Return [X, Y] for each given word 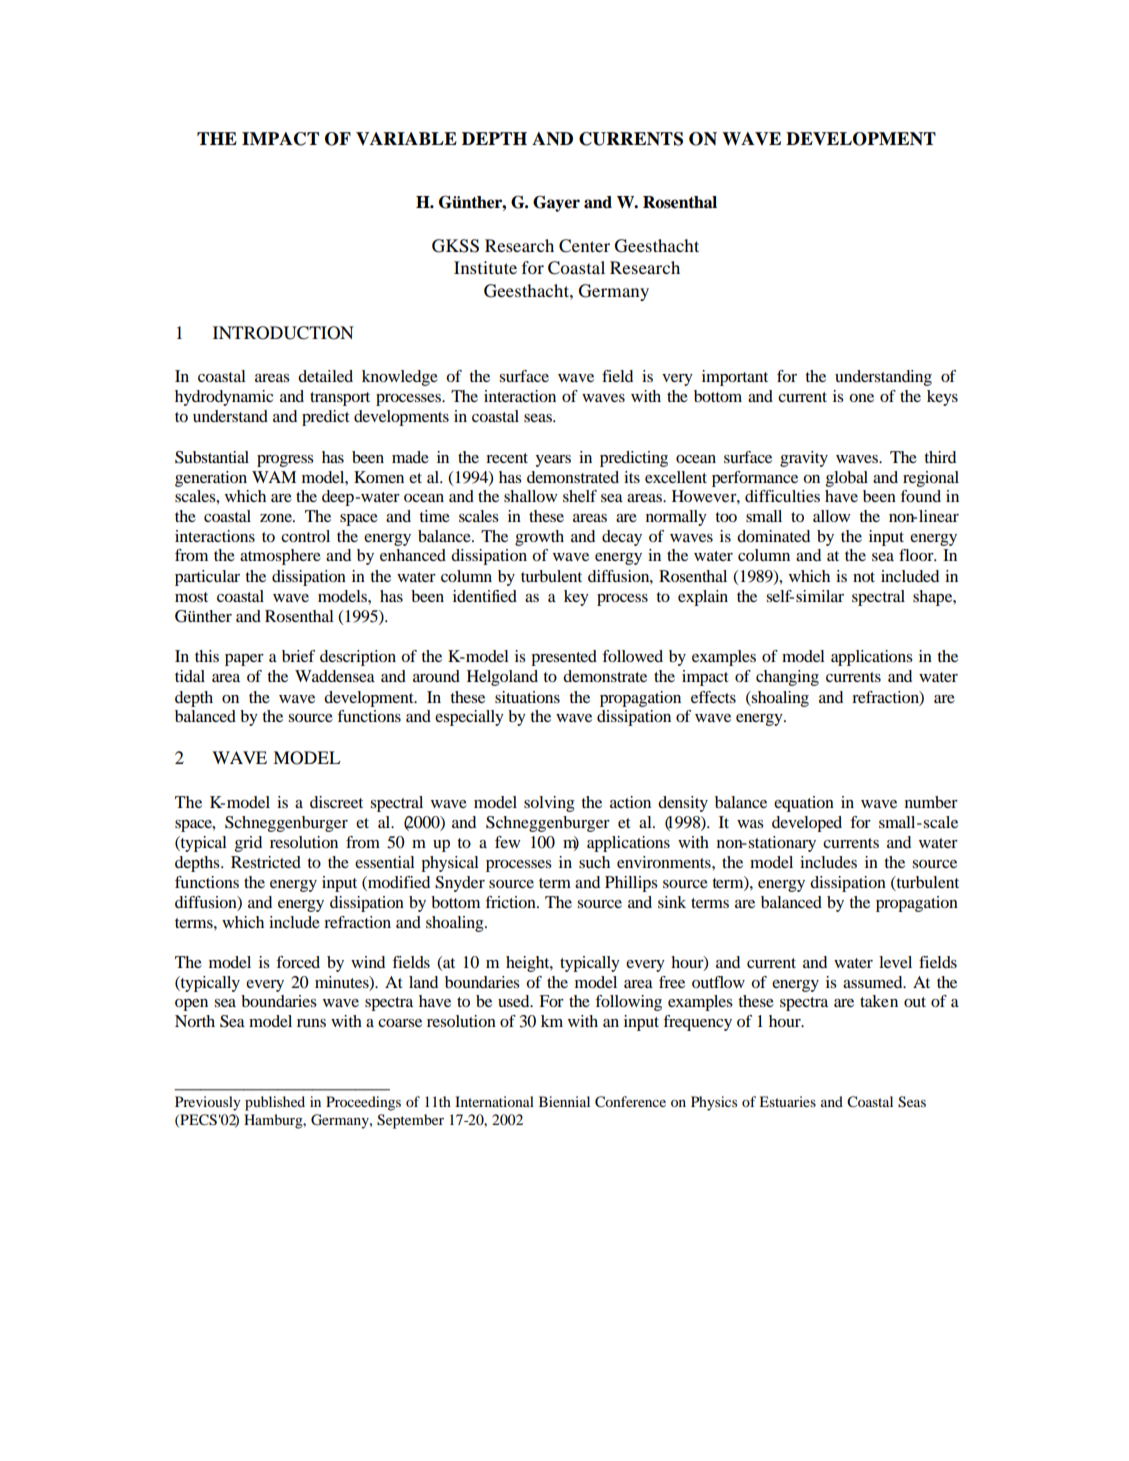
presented [564, 658]
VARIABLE [406, 138]
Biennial [564, 1101]
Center [584, 246]
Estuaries [787, 1101]
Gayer [556, 203]
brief [298, 656]
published [275, 1103]
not [864, 577]
